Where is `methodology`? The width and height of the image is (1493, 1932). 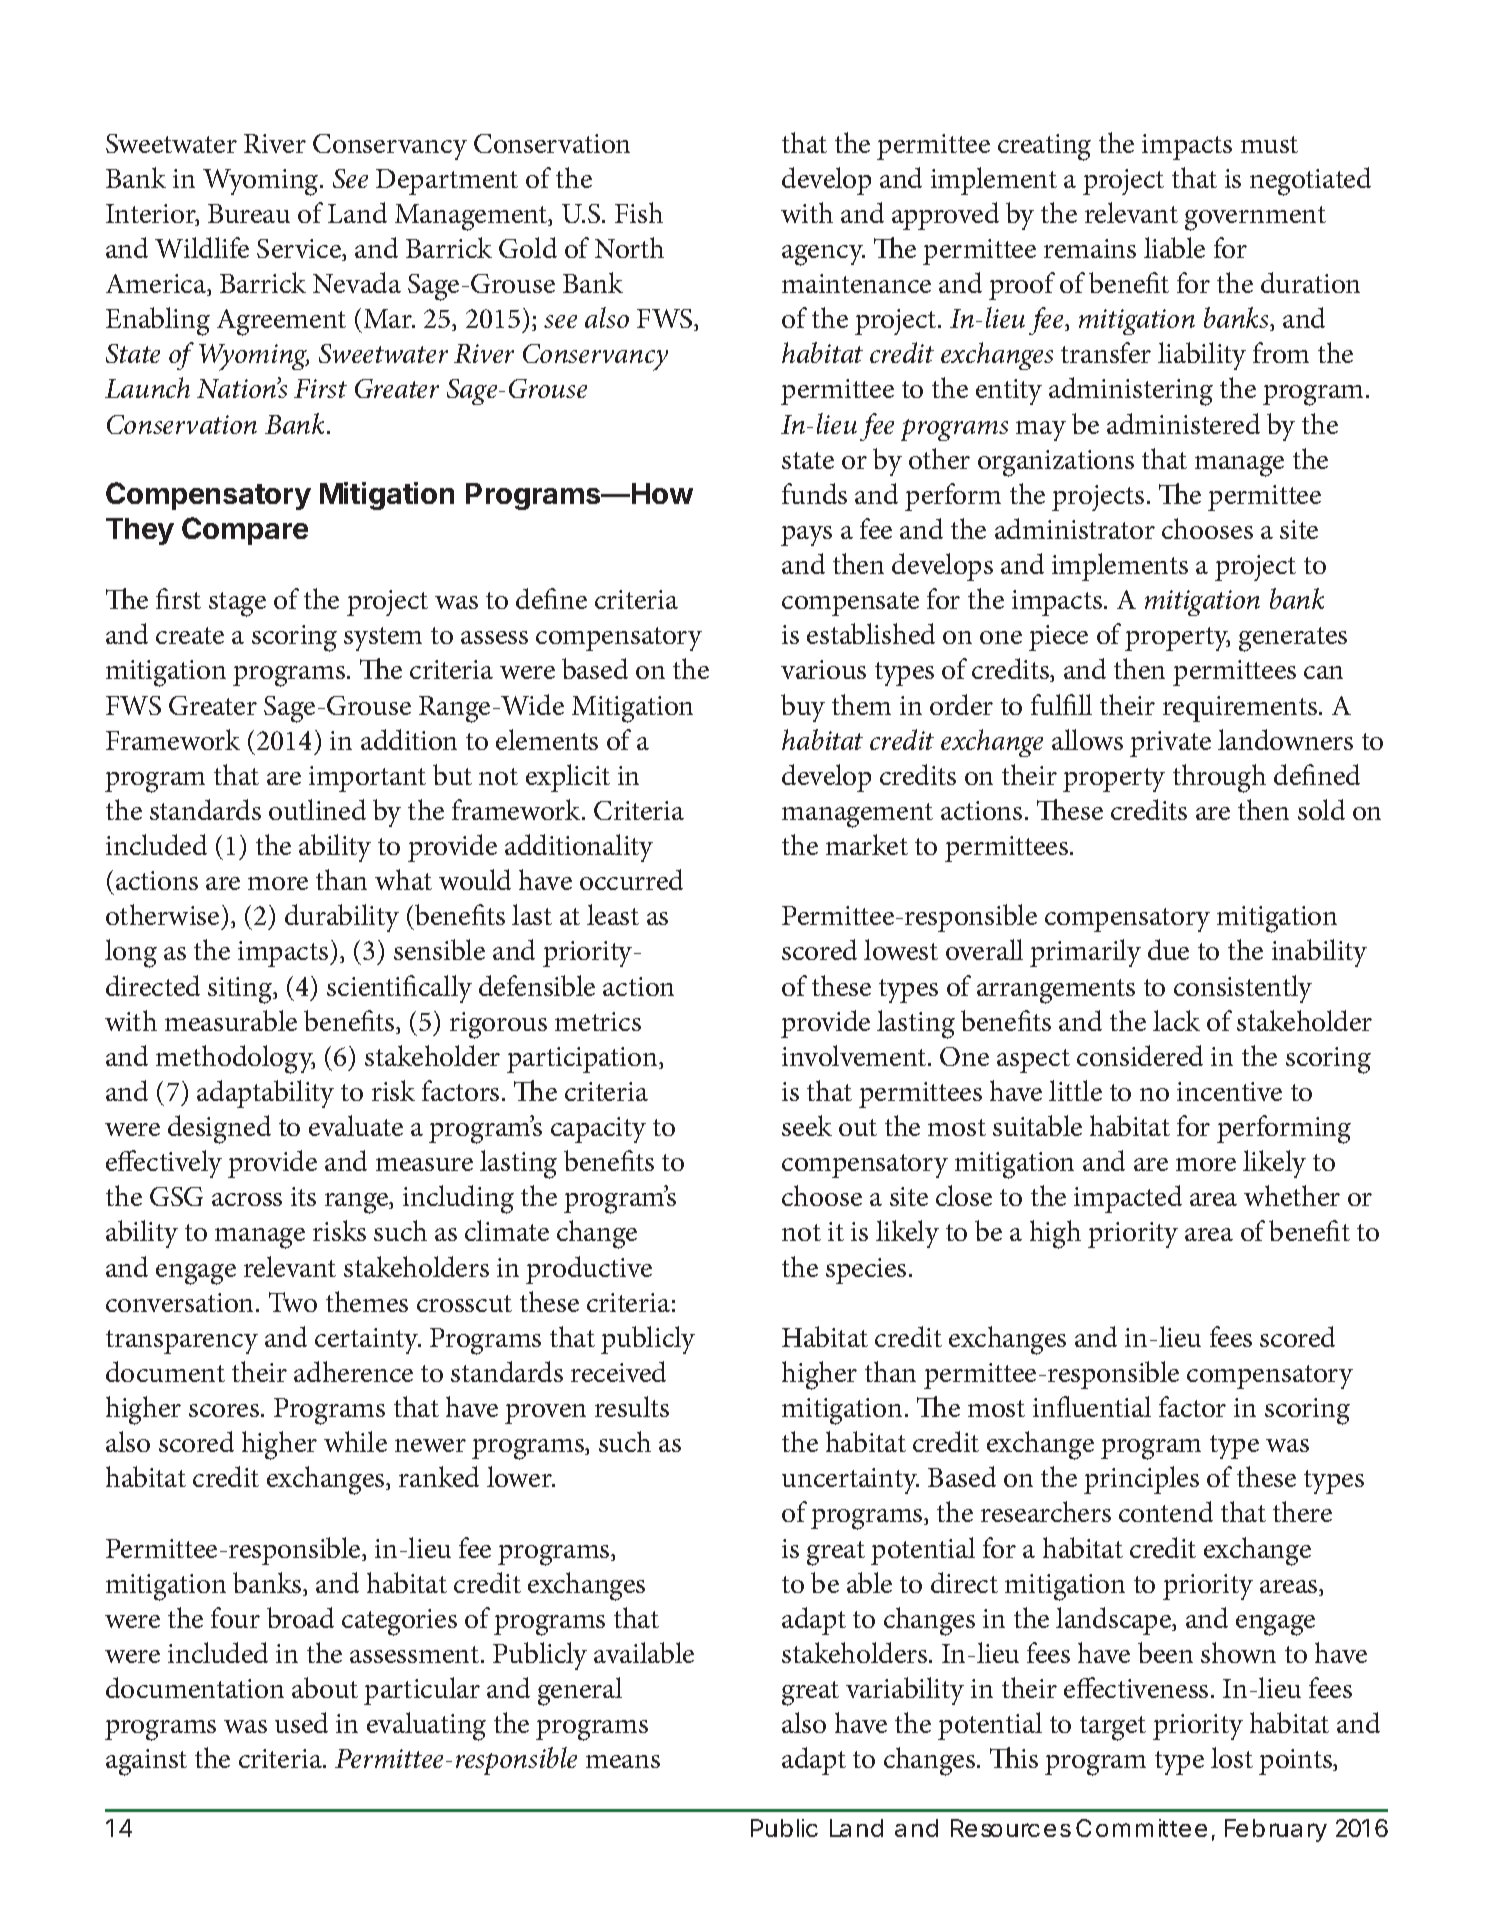
methodology is located at coordinates (235, 1059).
